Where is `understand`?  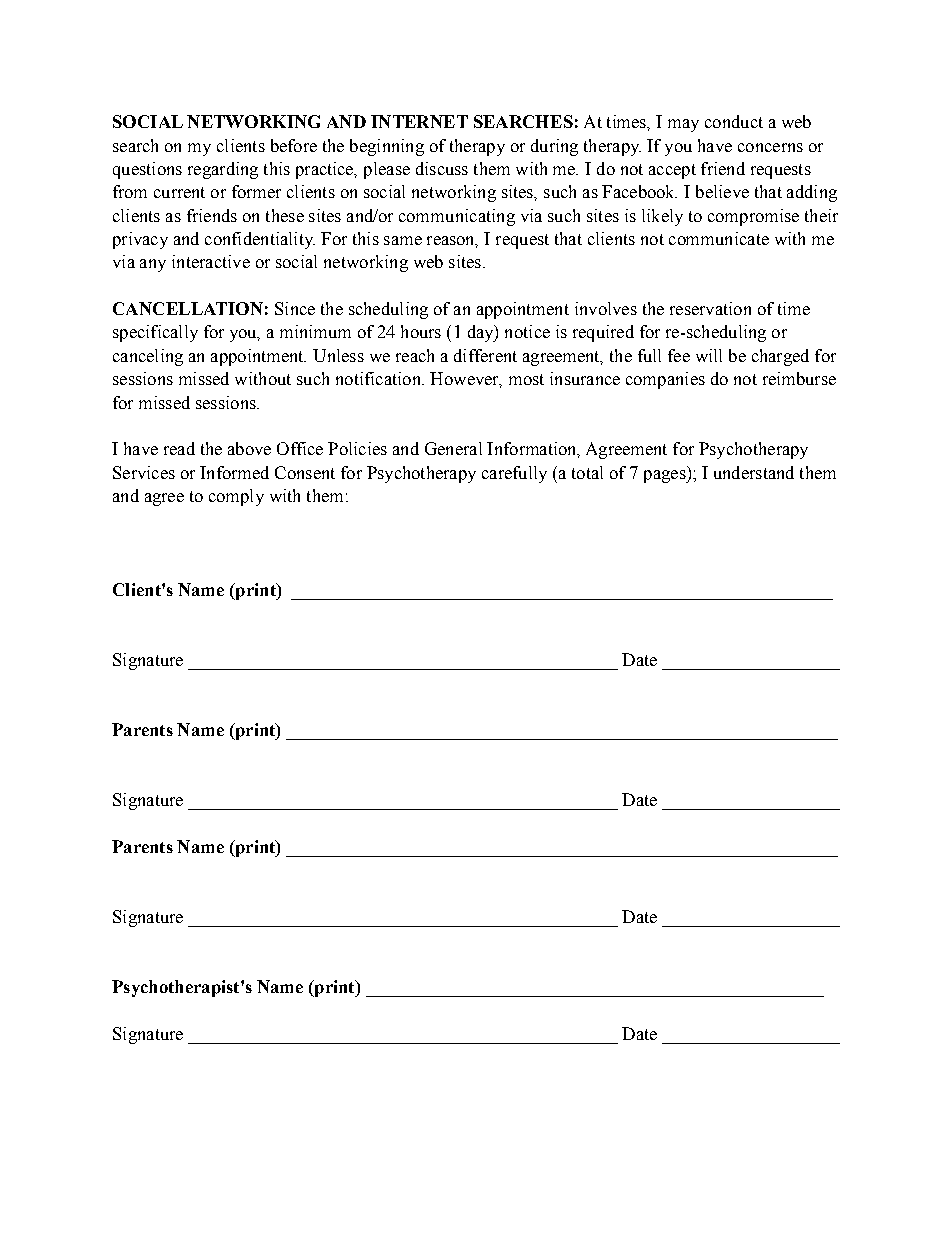 understand is located at coordinates (754, 472).
